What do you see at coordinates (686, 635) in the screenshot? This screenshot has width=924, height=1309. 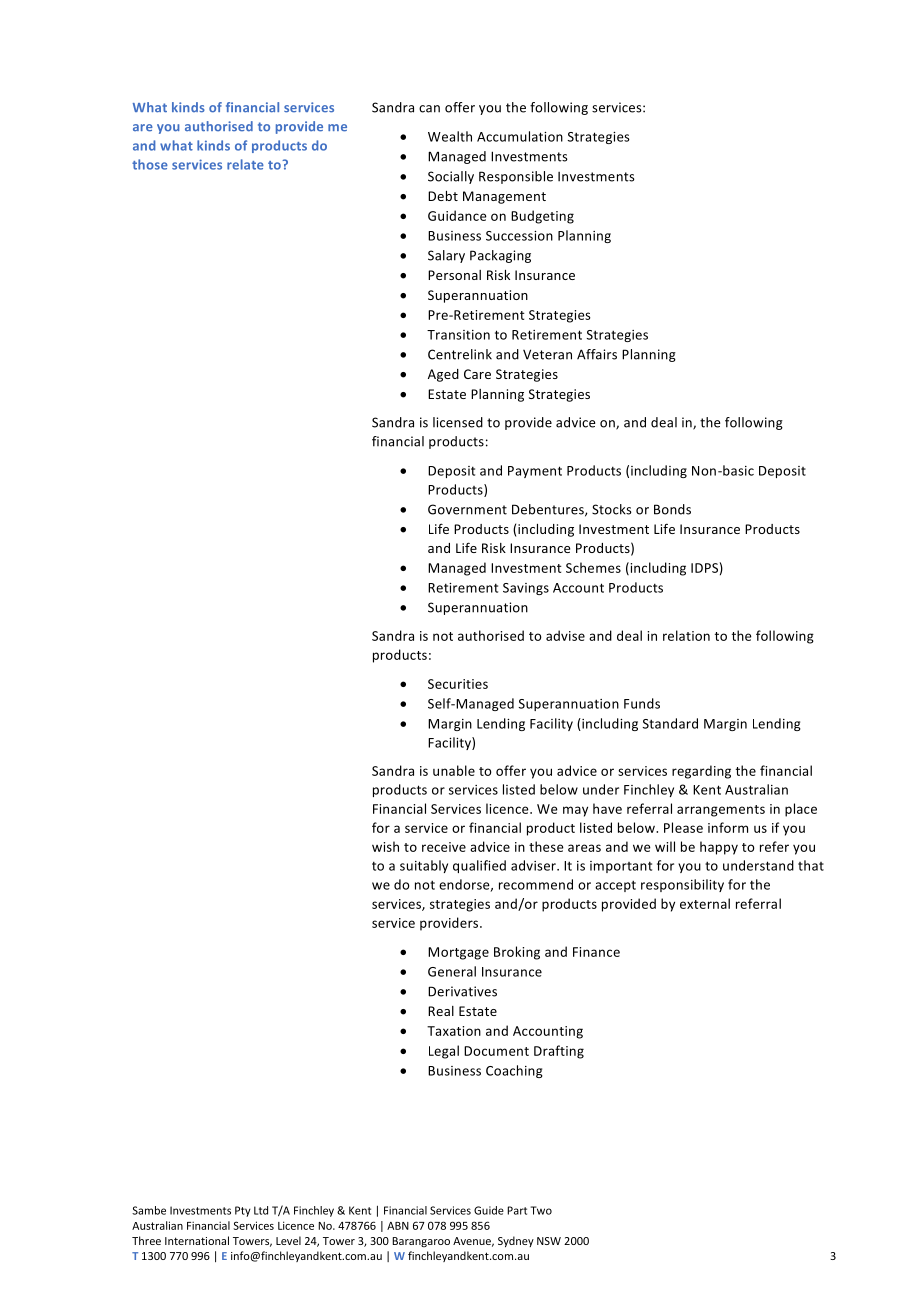 I see `relation` at bounding box center [686, 635].
